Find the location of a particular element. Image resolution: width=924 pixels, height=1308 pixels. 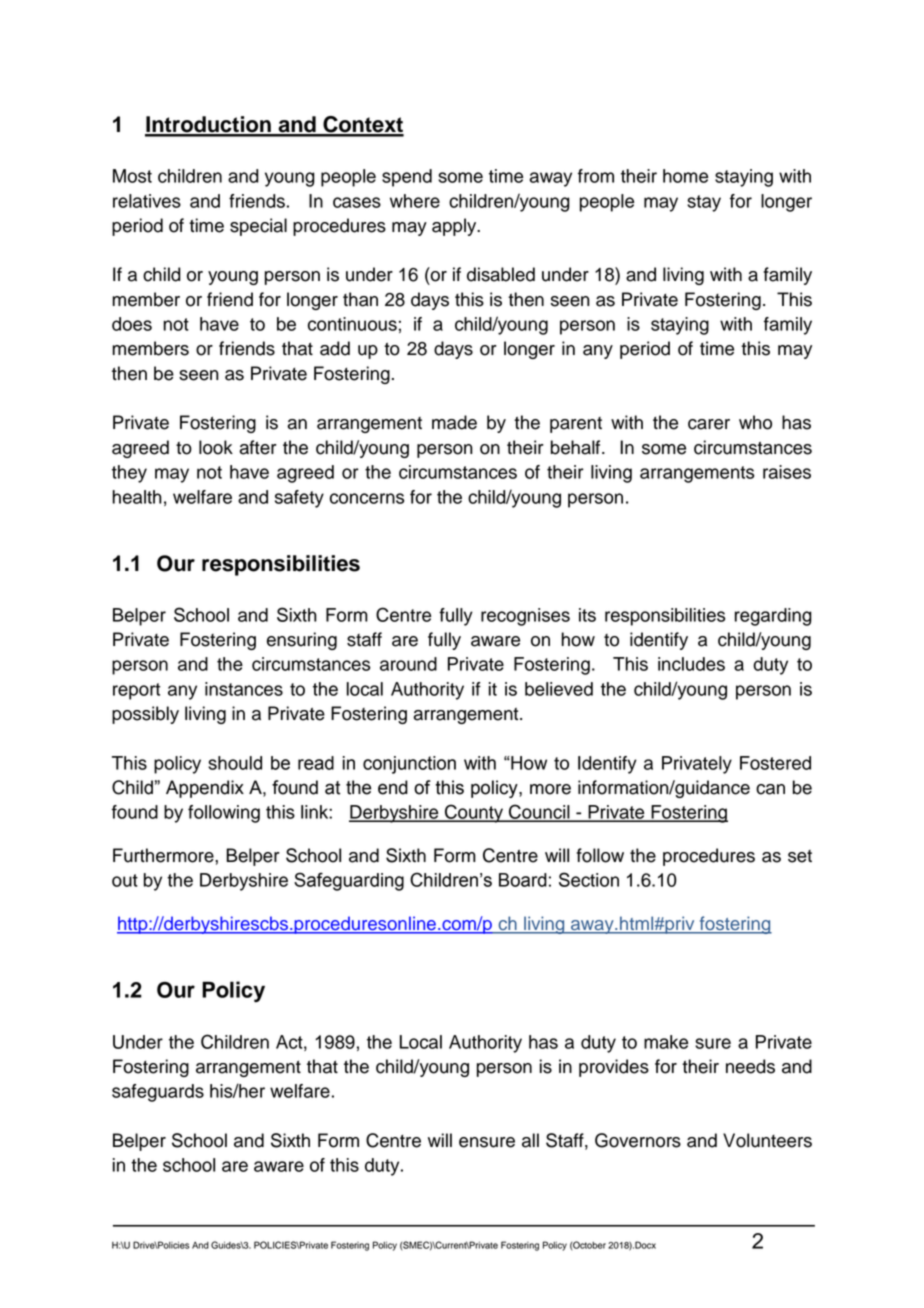

safeguards is located at coordinates (158, 1093).
